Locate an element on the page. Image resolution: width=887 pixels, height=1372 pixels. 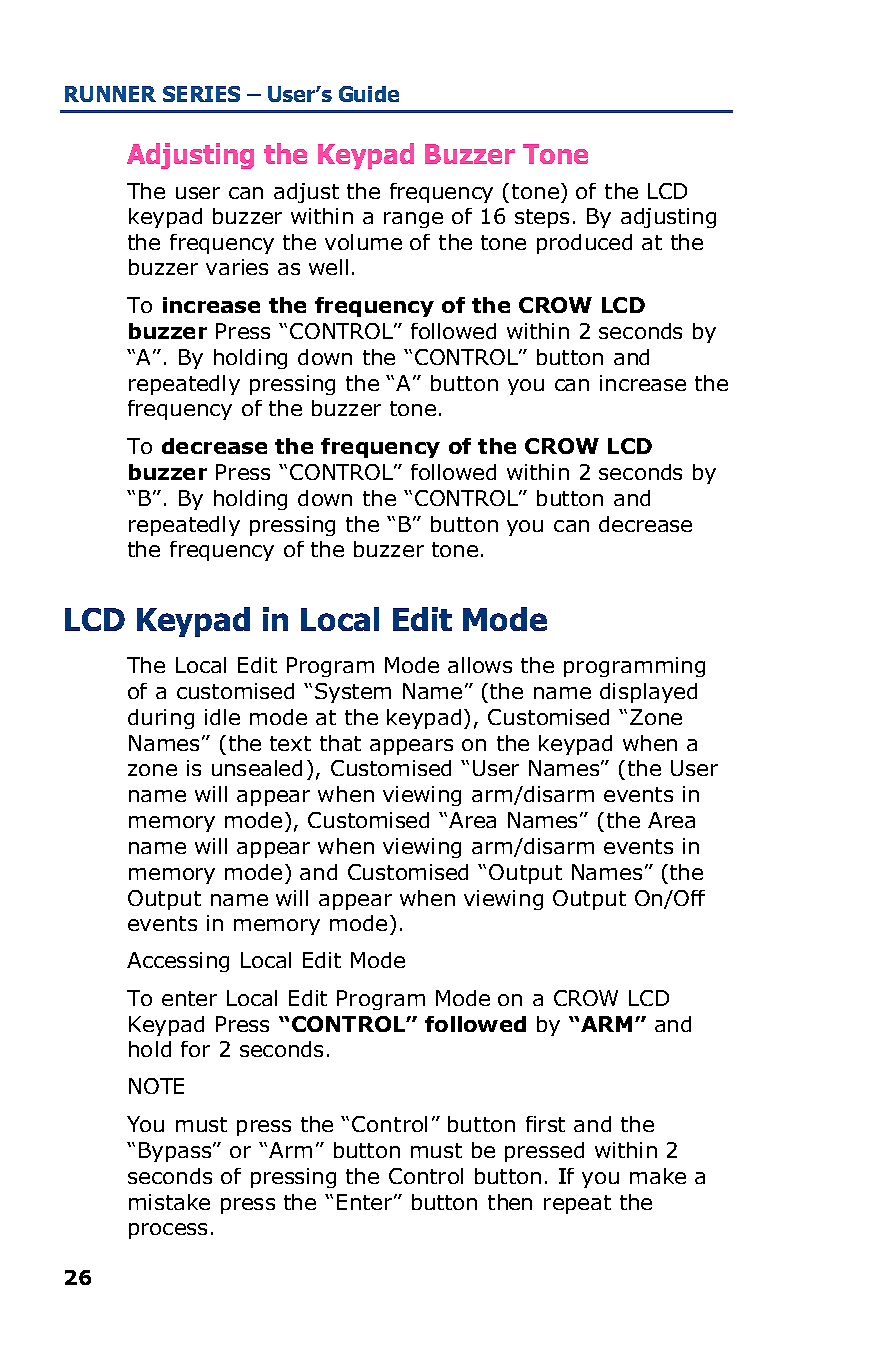
Guide is located at coordinates (369, 94).
